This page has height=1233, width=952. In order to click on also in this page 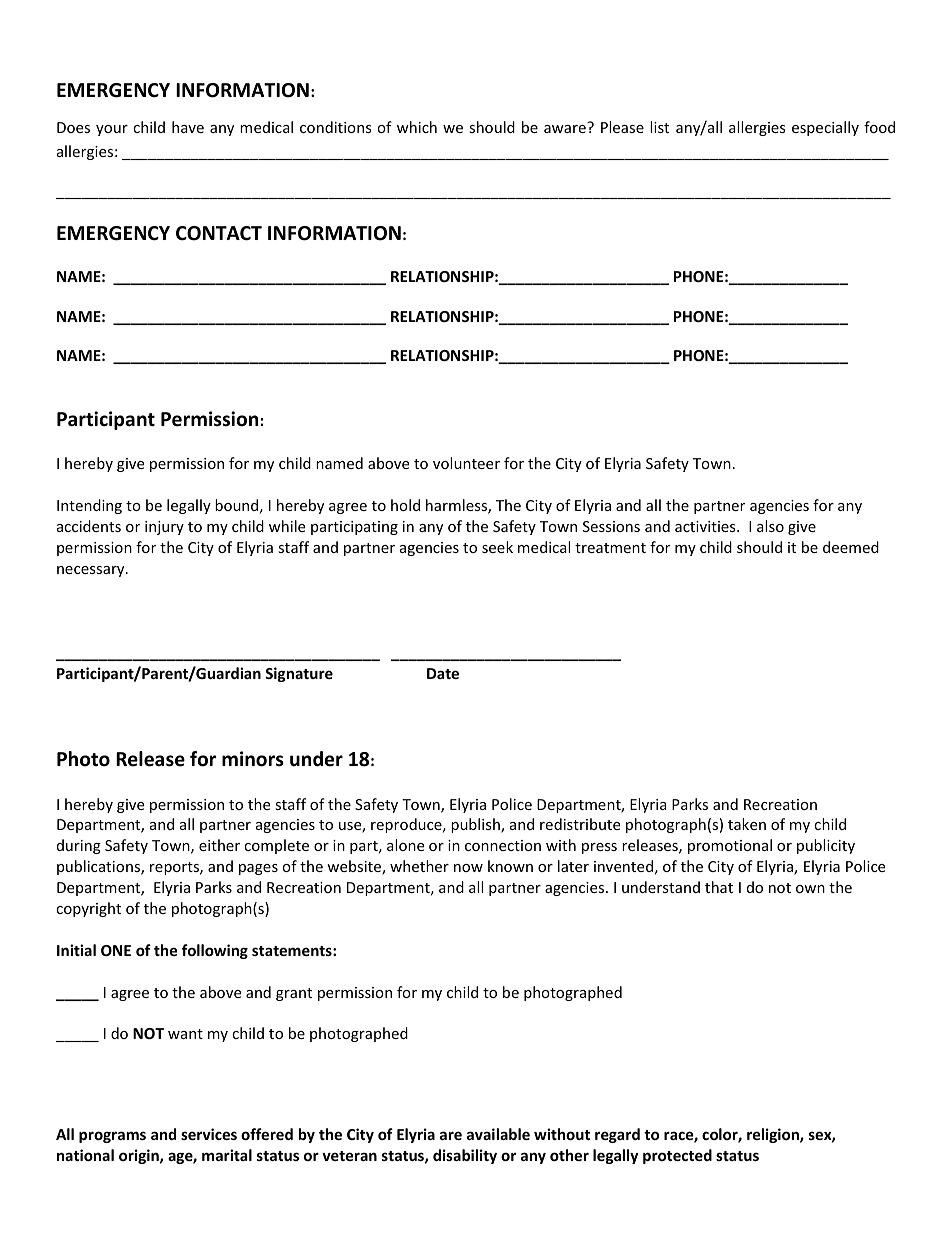, I will do `click(770, 526)`.
